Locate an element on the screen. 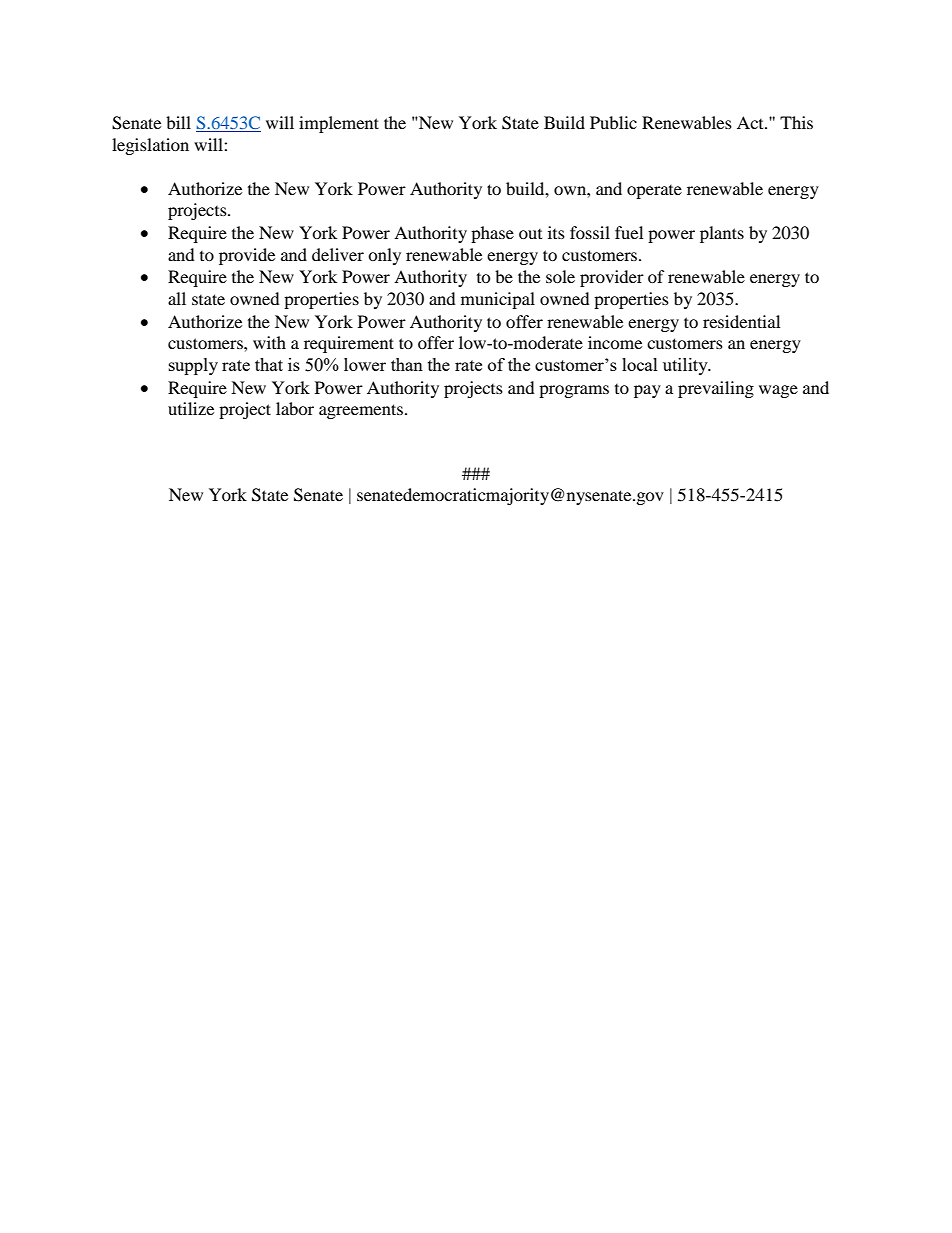 The height and width of the screenshot is (1233, 952). deliver is located at coordinates (338, 254).
